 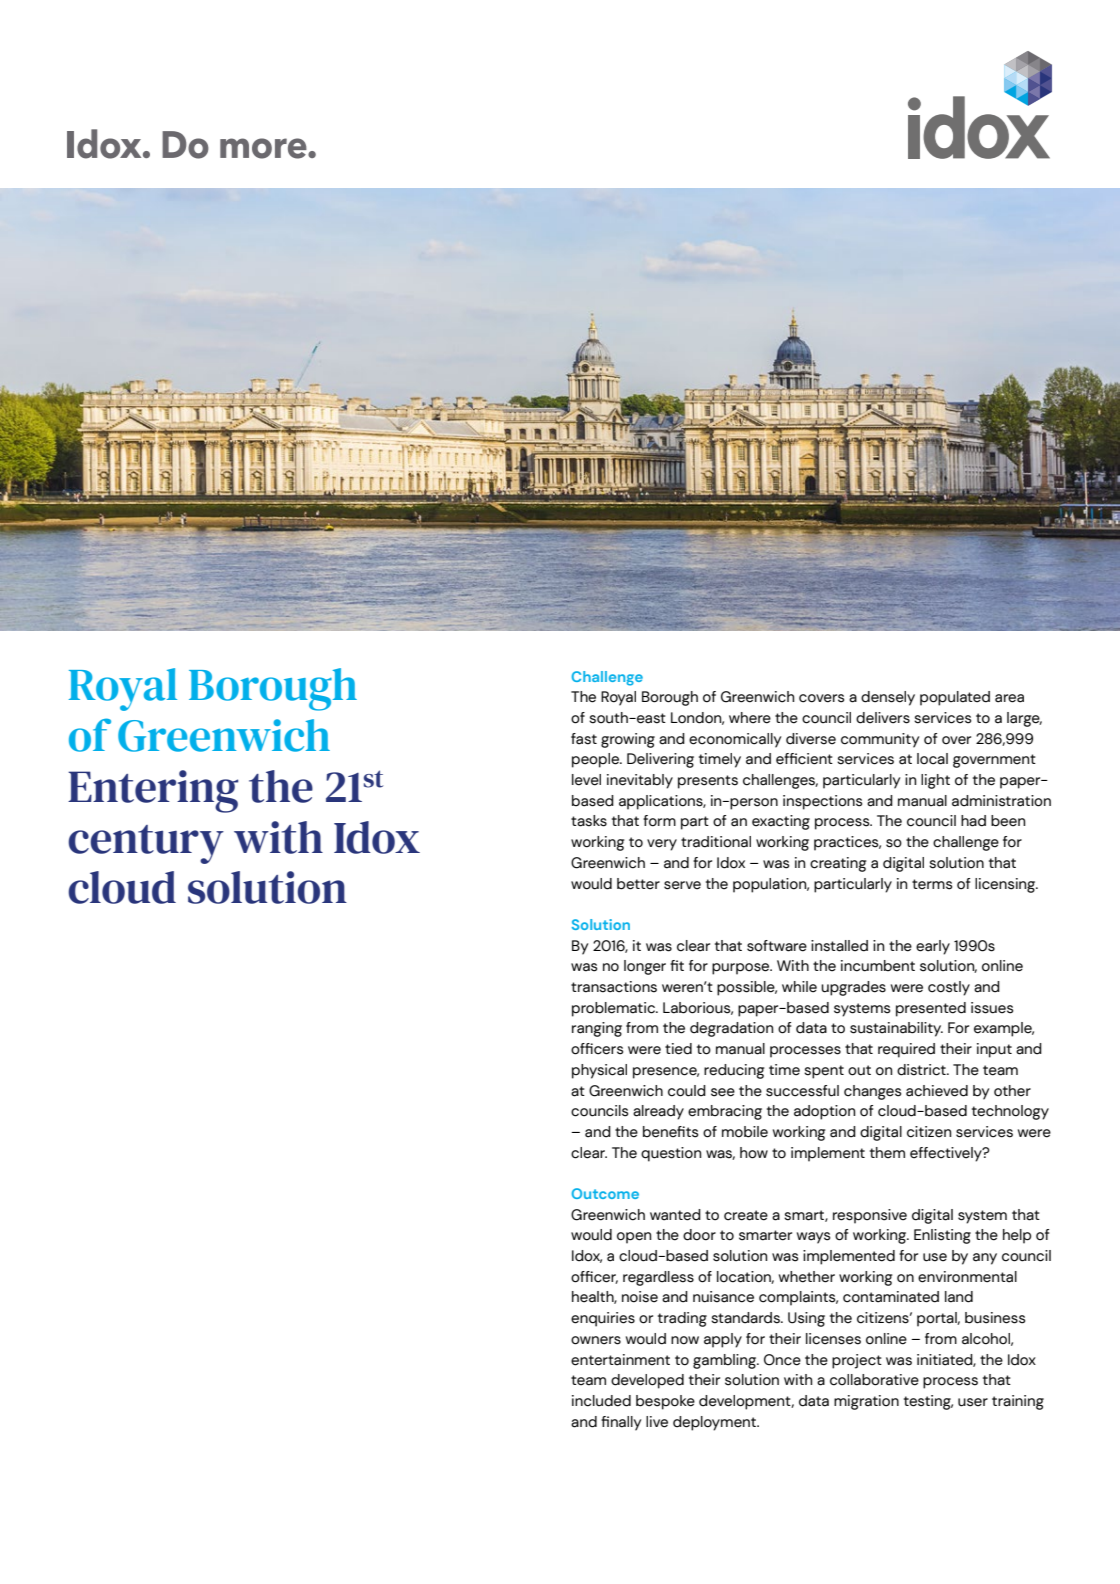 What do you see at coordinates (584, 739) in the image?
I see `fast` at bounding box center [584, 739].
